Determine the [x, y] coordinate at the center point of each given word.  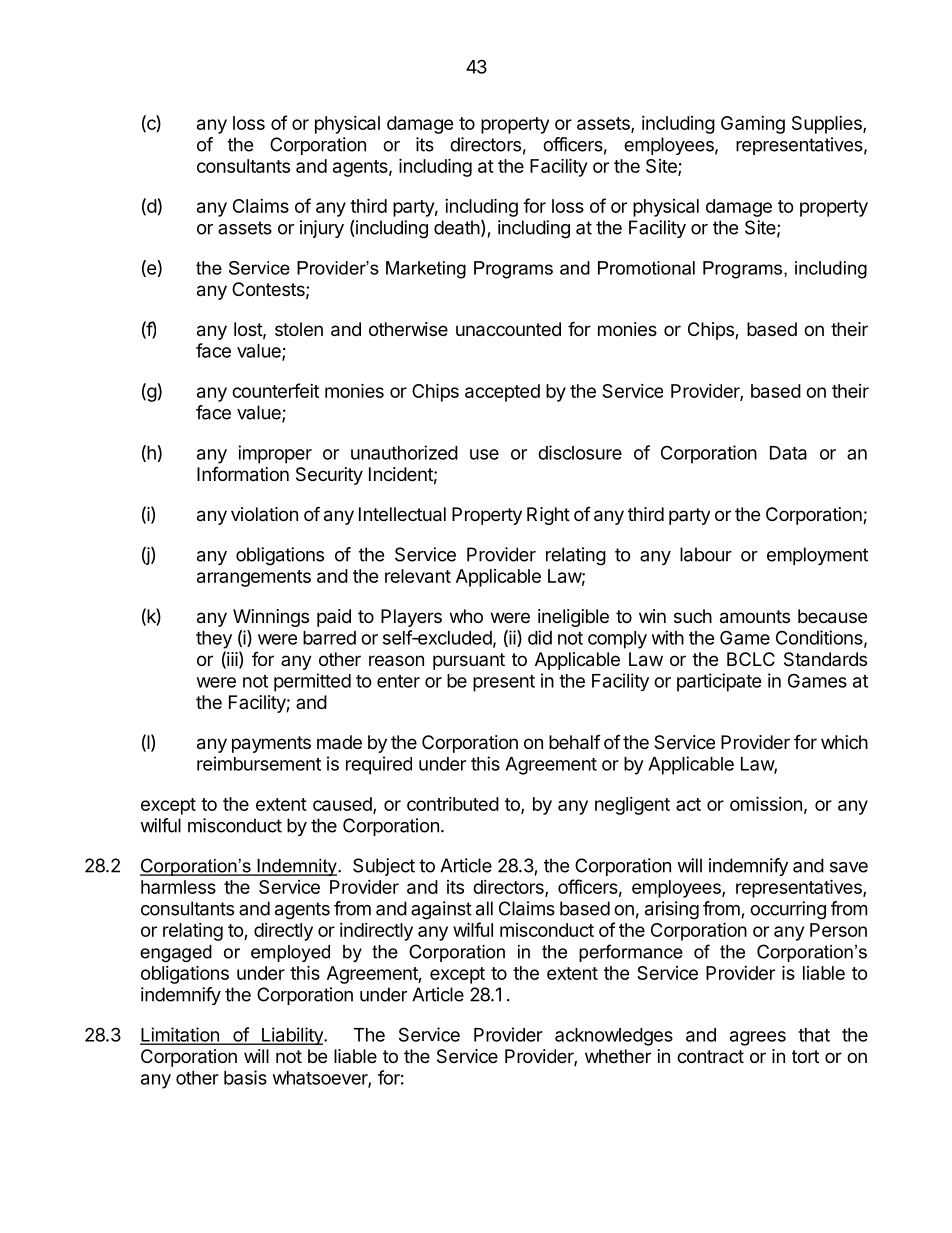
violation [264, 514]
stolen [299, 329]
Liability [292, 1036]
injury [322, 229]
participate [719, 682]
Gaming [753, 125]
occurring [788, 910]
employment [817, 556]
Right [548, 516]
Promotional [646, 268]
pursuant [469, 661]
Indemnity [297, 867]
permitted [312, 682]
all [484, 908]
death [457, 227]
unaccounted [508, 329]
